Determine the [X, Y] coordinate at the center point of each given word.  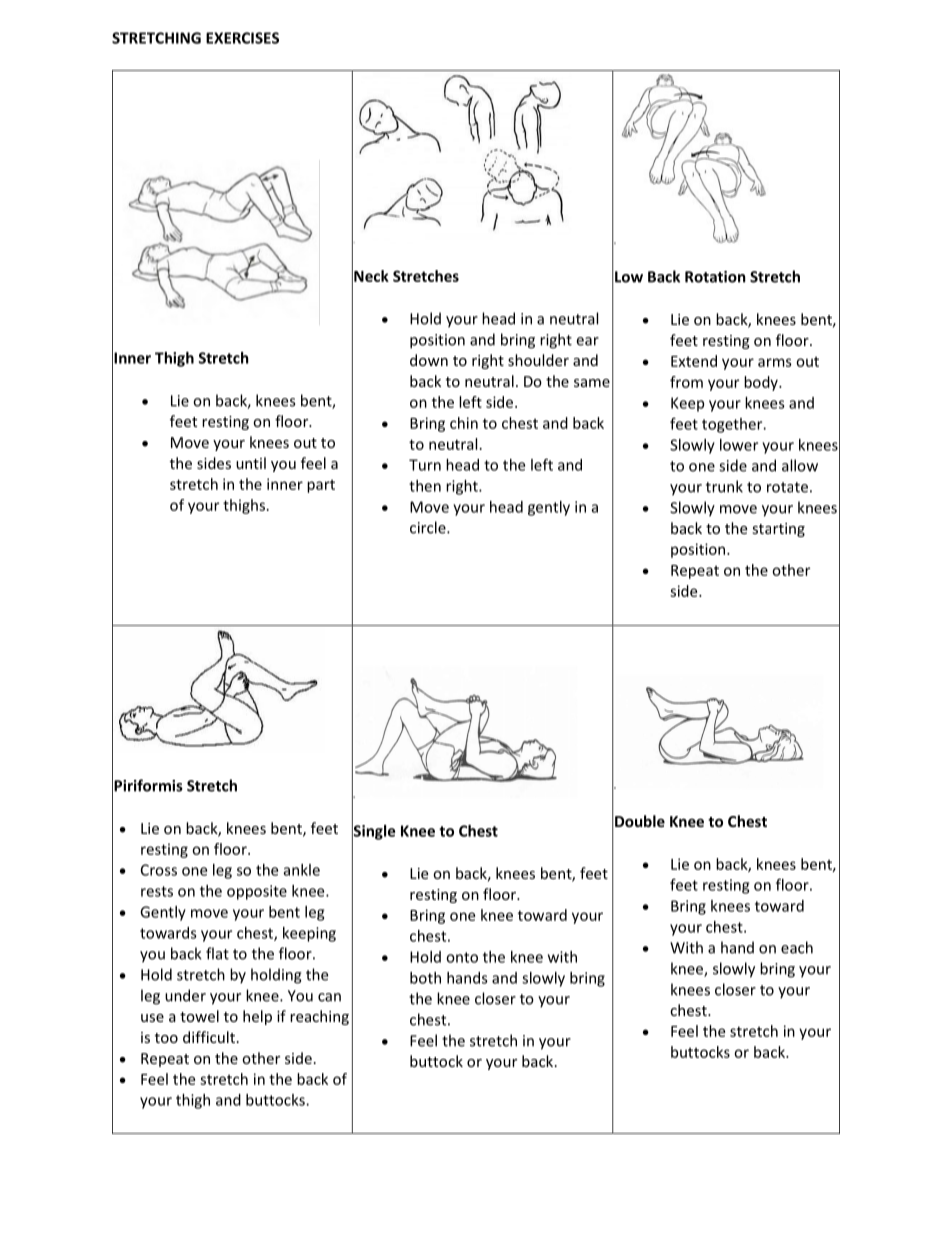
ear [587, 341]
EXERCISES [242, 38]
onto [462, 957]
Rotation [715, 277]
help [257, 1017]
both [425, 978]
